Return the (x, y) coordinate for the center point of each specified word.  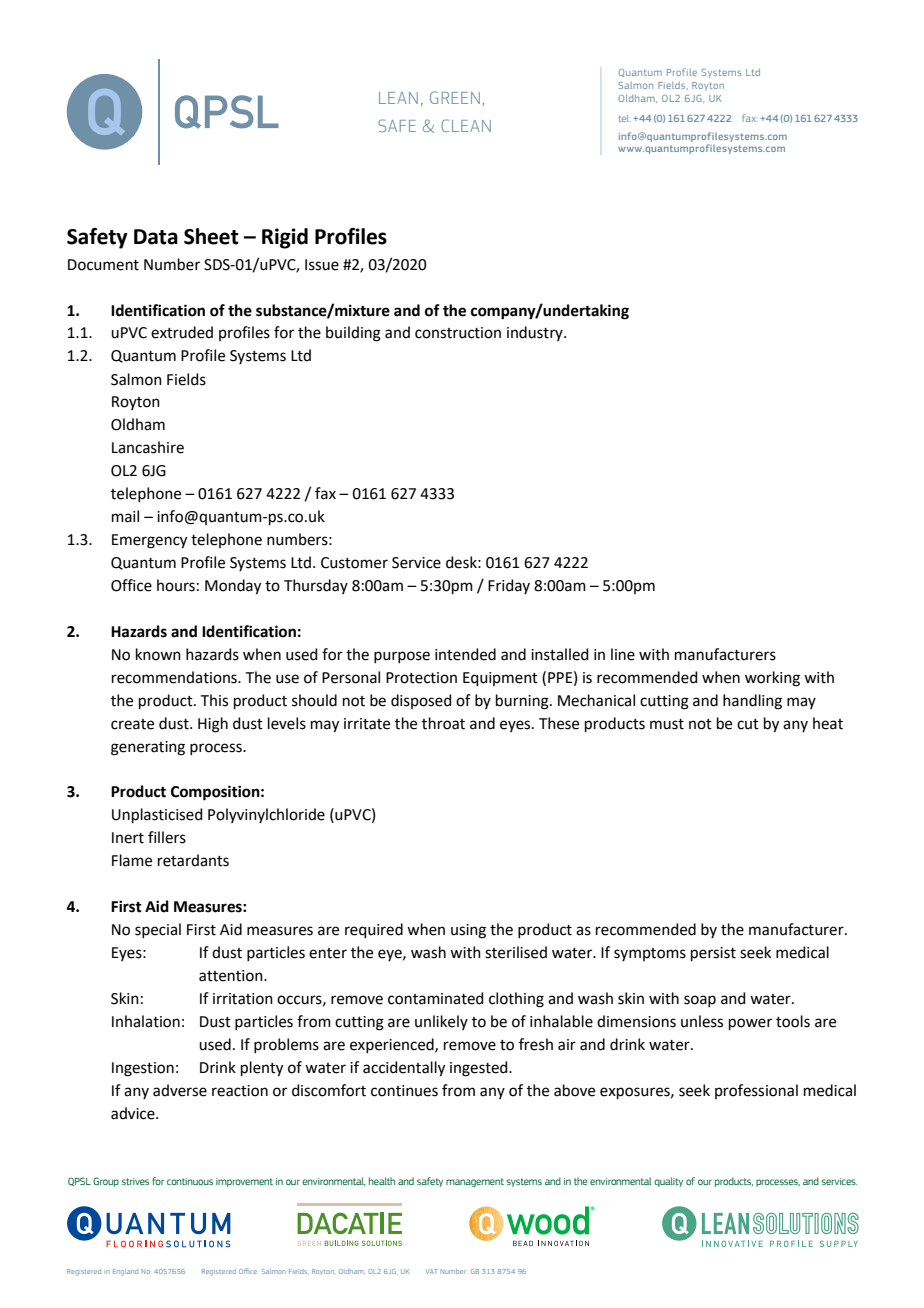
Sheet (211, 236)
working (772, 679)
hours (176, 585)
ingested (480, 1069)
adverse (180, 1090)
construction (458, 333)
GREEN (455, 97)
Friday (509, 586)
